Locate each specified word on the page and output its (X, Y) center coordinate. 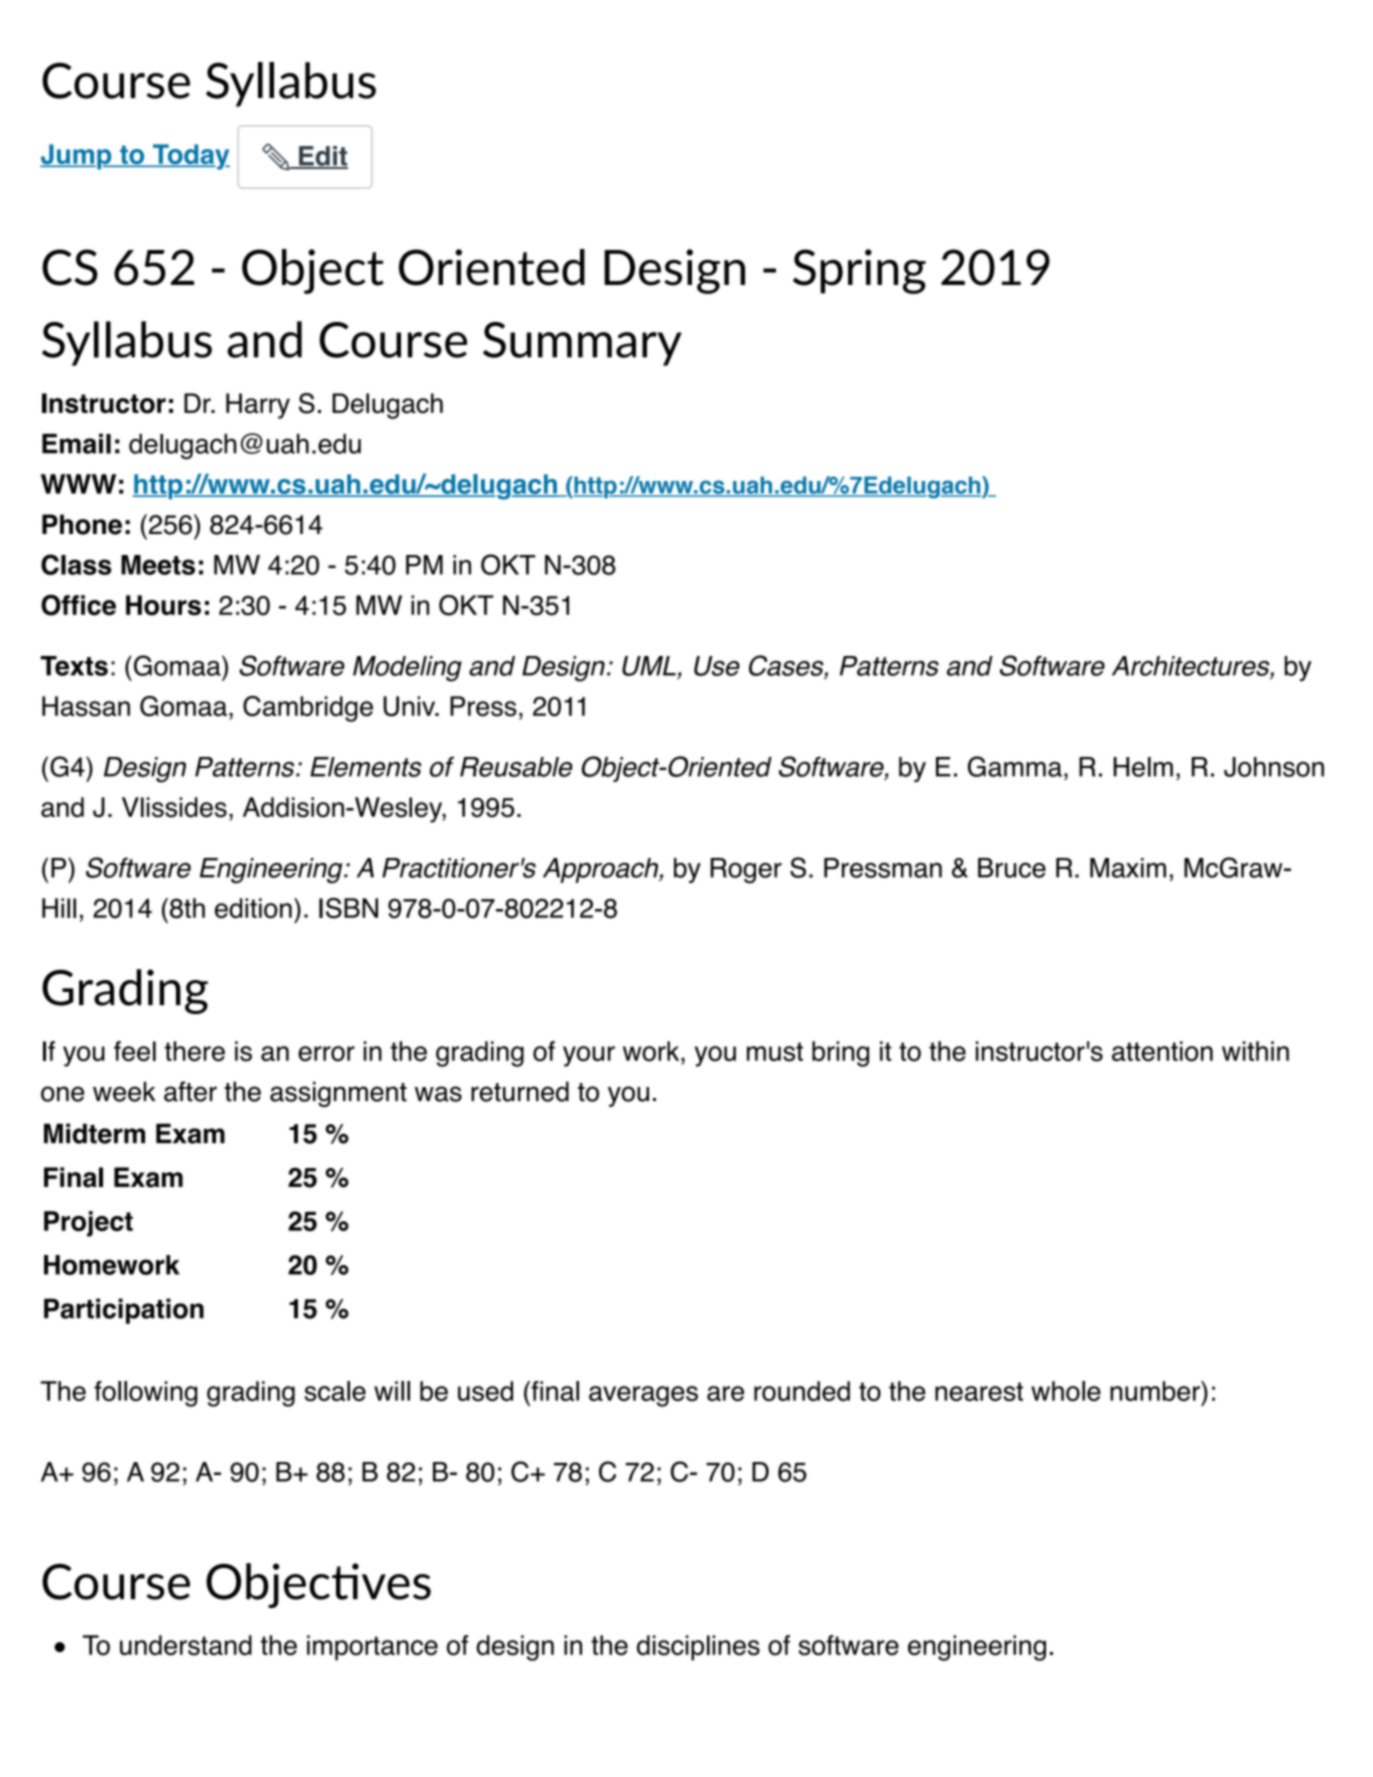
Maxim (1128, 868)
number (1156, 1391)
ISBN (348, 908)
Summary (582, 344)
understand (186, 1645)
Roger (746, 871)
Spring (859, 271)
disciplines (698, 1648)
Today (190, 157)
